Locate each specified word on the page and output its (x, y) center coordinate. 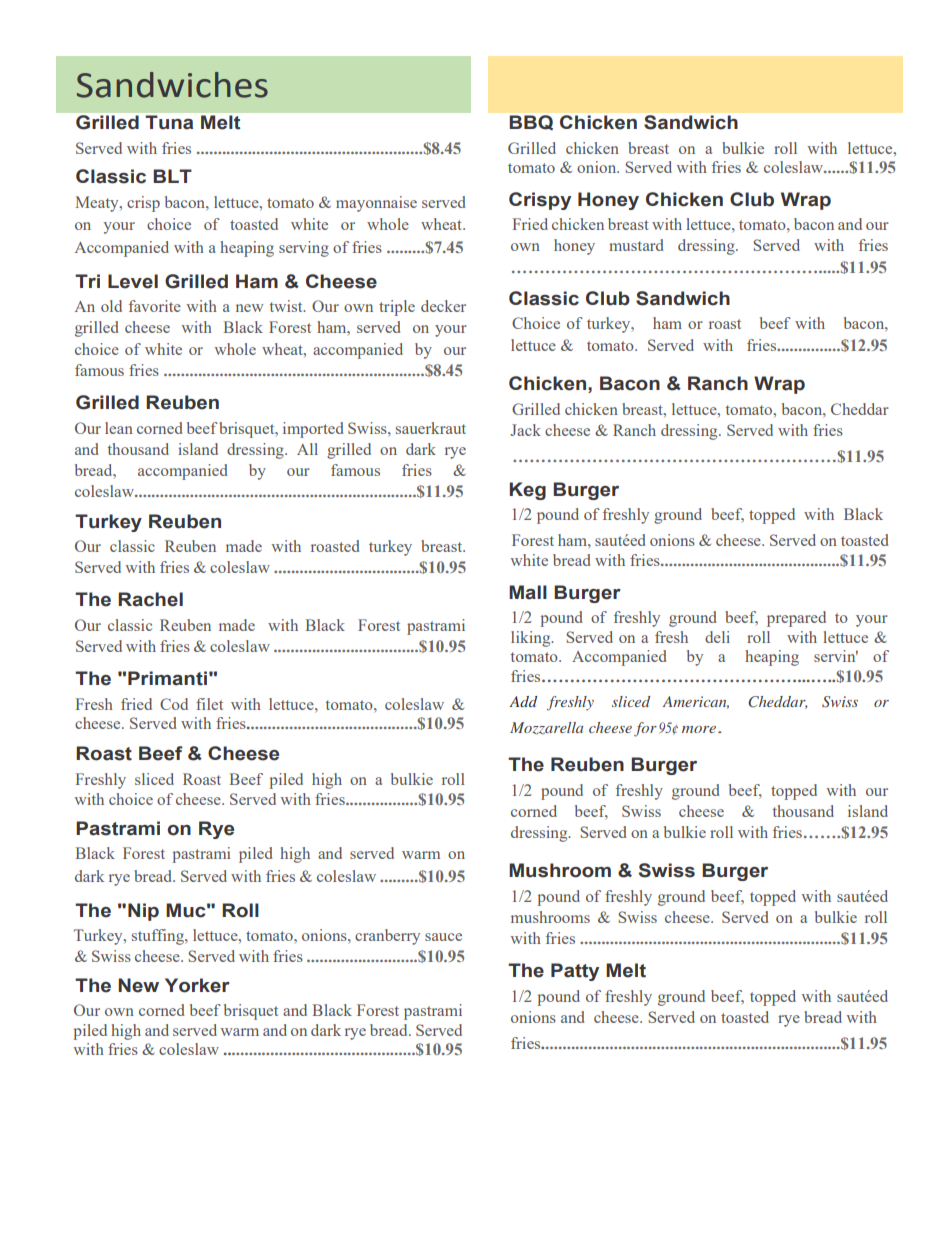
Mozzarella (546, 728)
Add (523, 701)
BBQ (531, 122)
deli (717, 637)
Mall (528, 592)
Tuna (169, 122)
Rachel (150, 599)
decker (443, 306)
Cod (174, 704)
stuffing (159, 937)
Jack (525, 430)
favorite (155, 306)
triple (397, 308)
